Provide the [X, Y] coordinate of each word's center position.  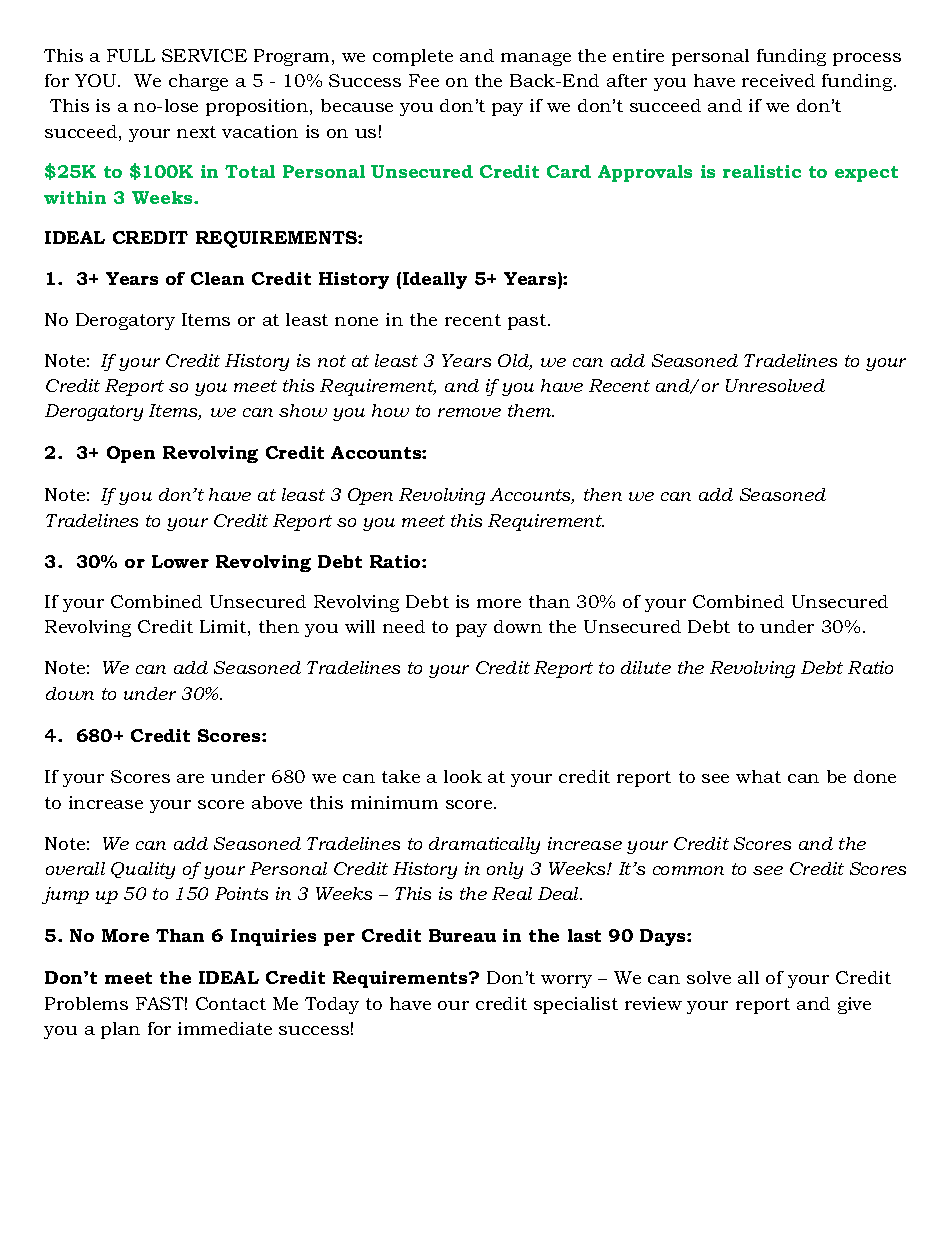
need [404, 626]
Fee [424, 80]
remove [469, 412]
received [778, 80]
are [190, 778]
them [531, 410]
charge [198, 82]
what [758, 776]
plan [120, 1030]
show [303, 410]
